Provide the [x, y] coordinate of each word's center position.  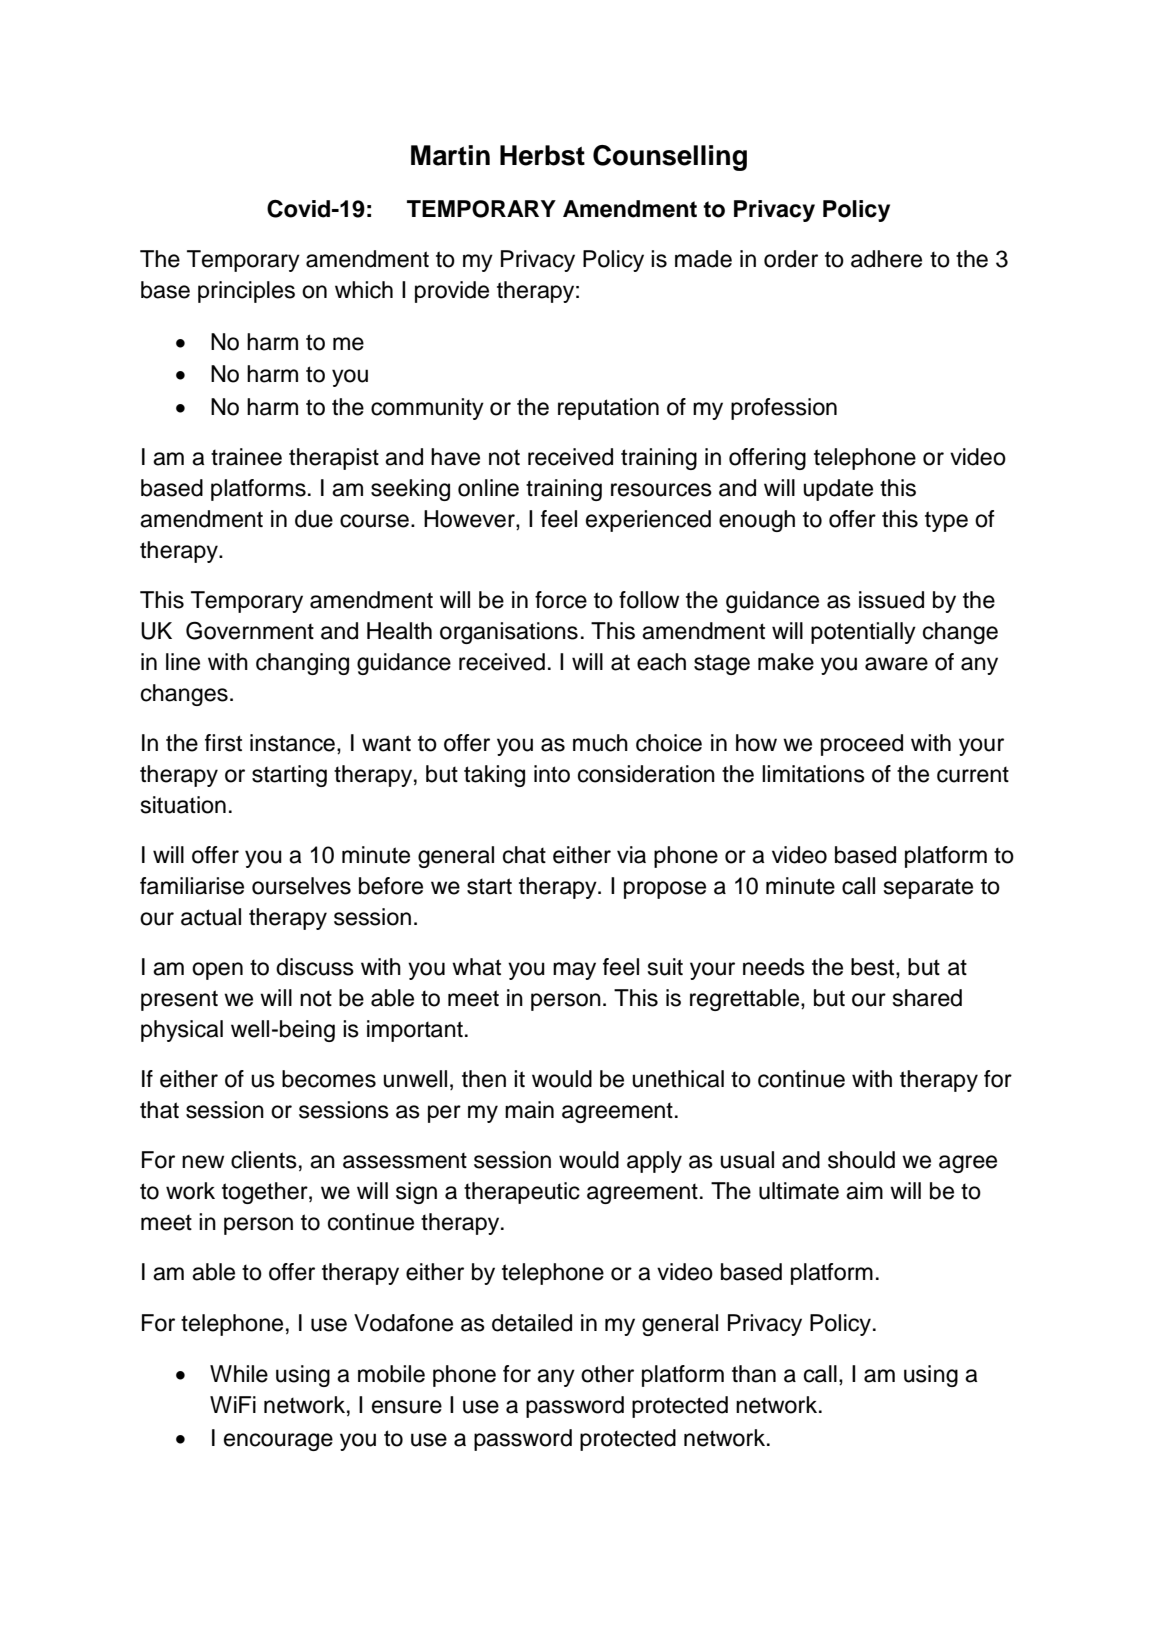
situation [183, 805]
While [239, 1374]
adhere [886, 259]
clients [264, 1160]
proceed [862, 745]
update [838, 490]
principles [246, 292]
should [861, 1160]
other [607, 1374]
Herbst [542, 155]
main [529, 1110]
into [552, 774]
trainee [246, 457]
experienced [648, 521]
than [754, 1374]
